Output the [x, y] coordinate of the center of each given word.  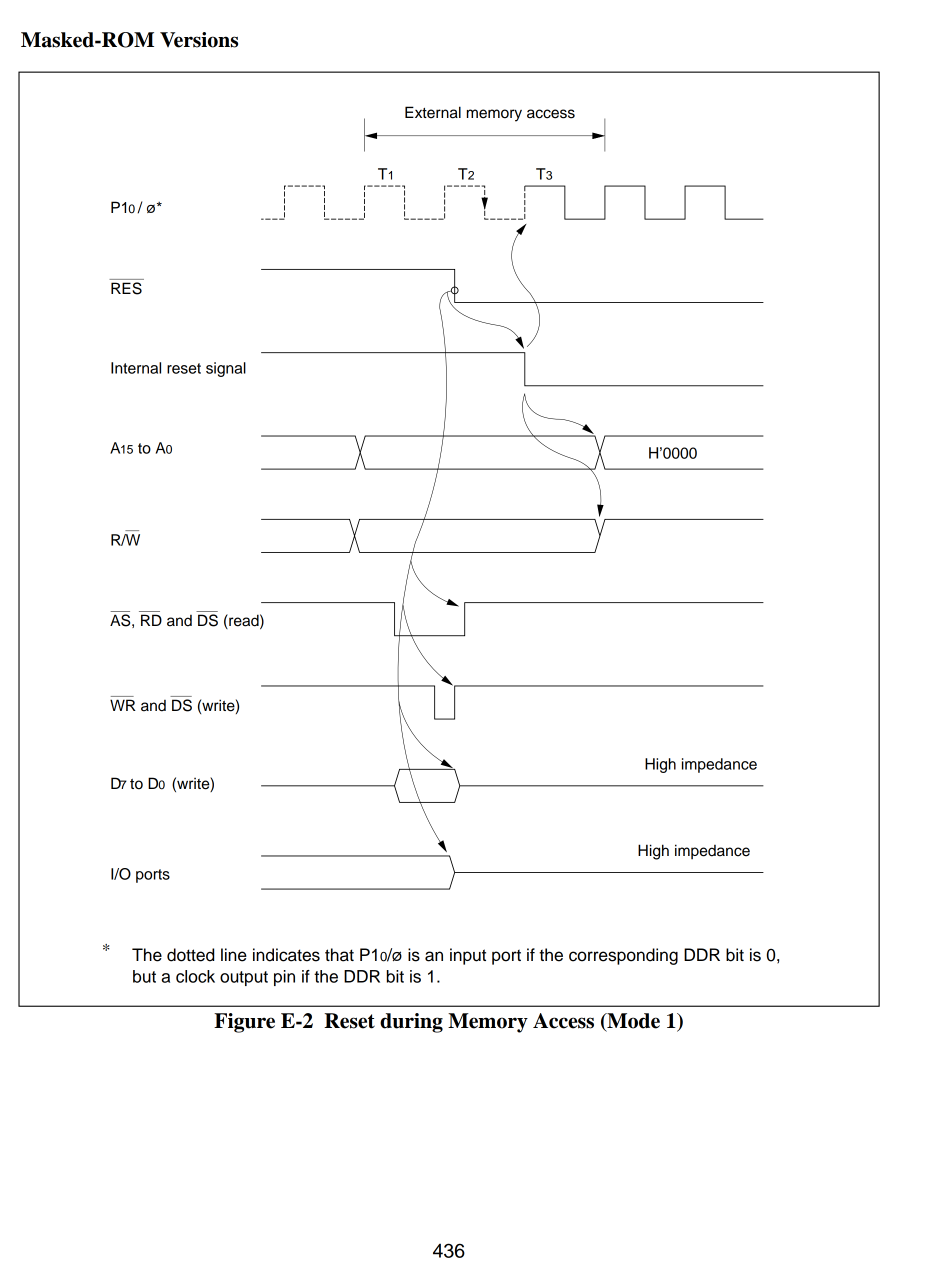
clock [195, 976]
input [468, 956]
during [411, 1023]
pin [284, 978]
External [433, 112]
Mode [632, 1022]
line [234, 955]
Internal [136, 368]
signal [226, 369]
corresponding [623, 956]
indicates [286, 955]
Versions [199, 40]
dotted [190, 955]
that [339, 955]
